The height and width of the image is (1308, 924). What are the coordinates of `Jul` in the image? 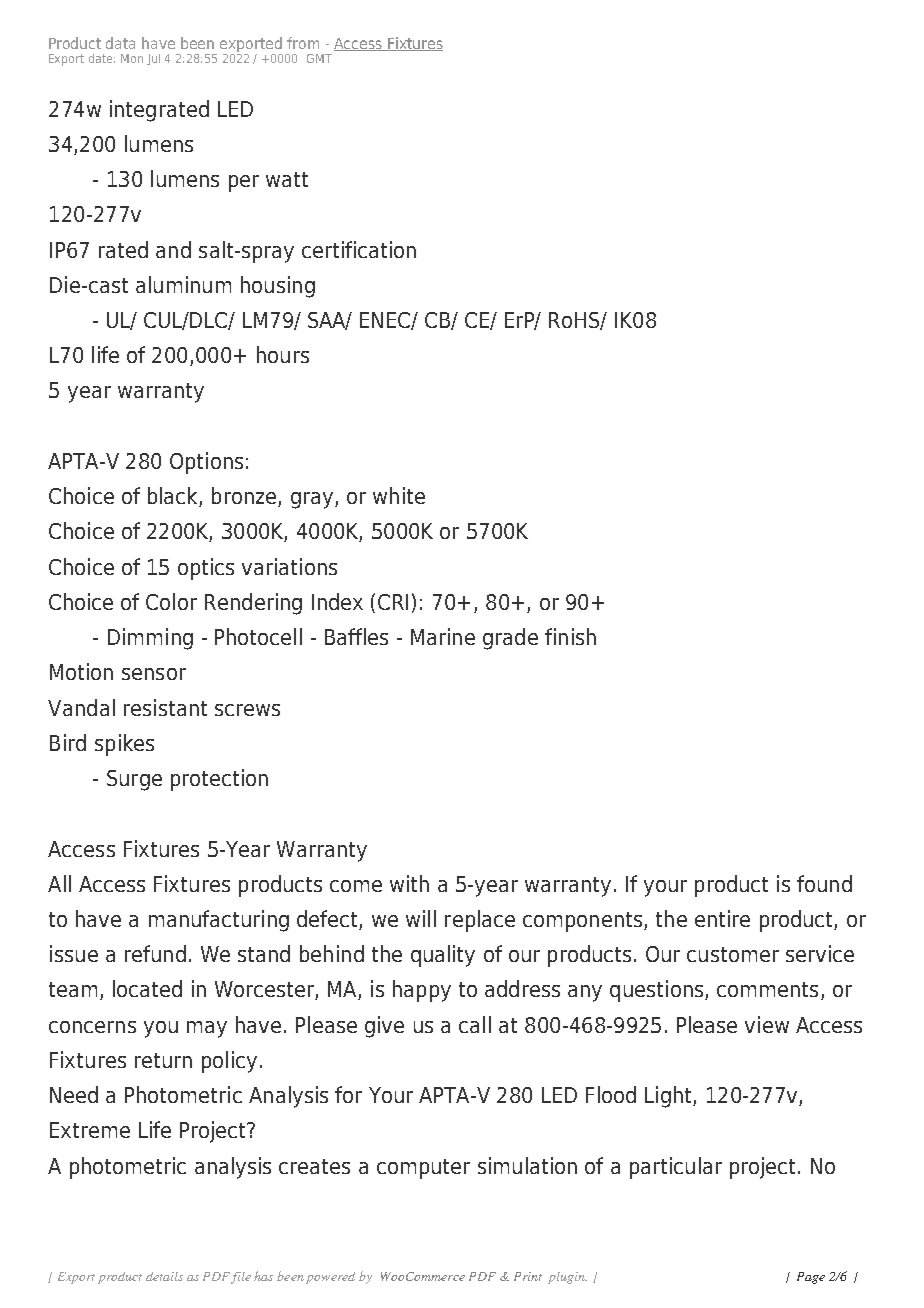 It's located at (153, 59).
